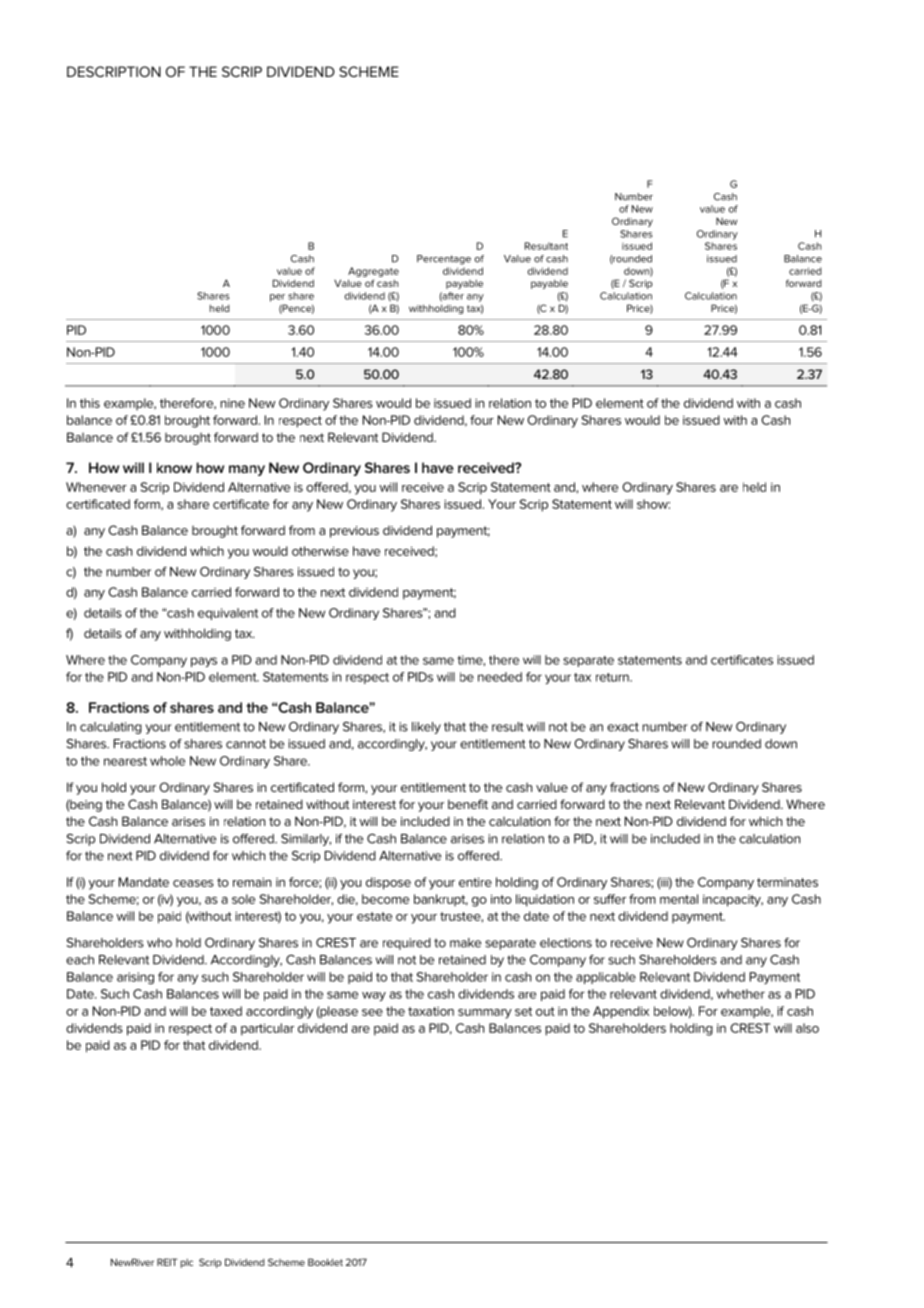  What do you see at coordinates (500, 677) in the page?
I see `needed` at bounding box center [500, 677].
